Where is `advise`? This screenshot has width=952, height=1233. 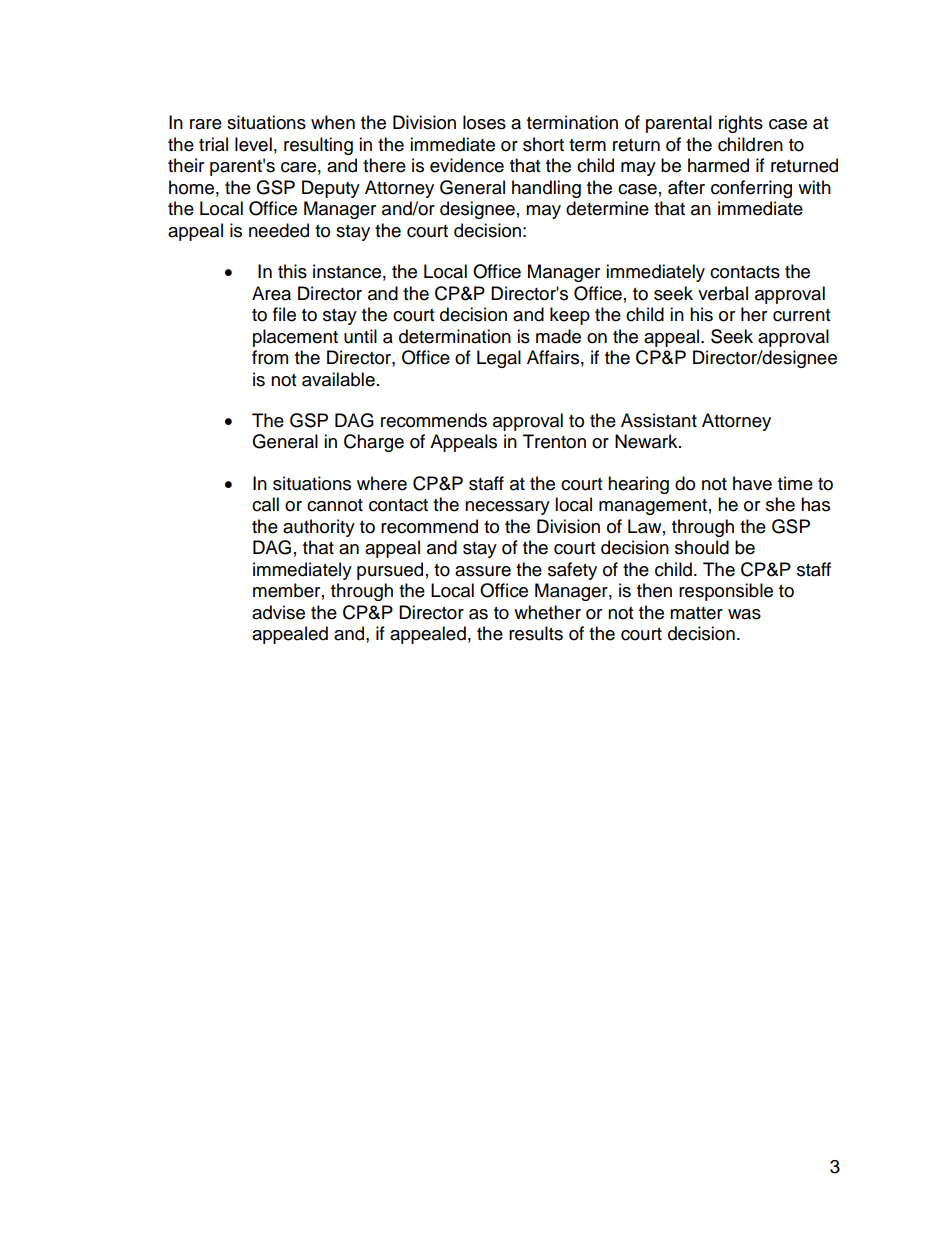
advise is located at coordinates (278, 612).
